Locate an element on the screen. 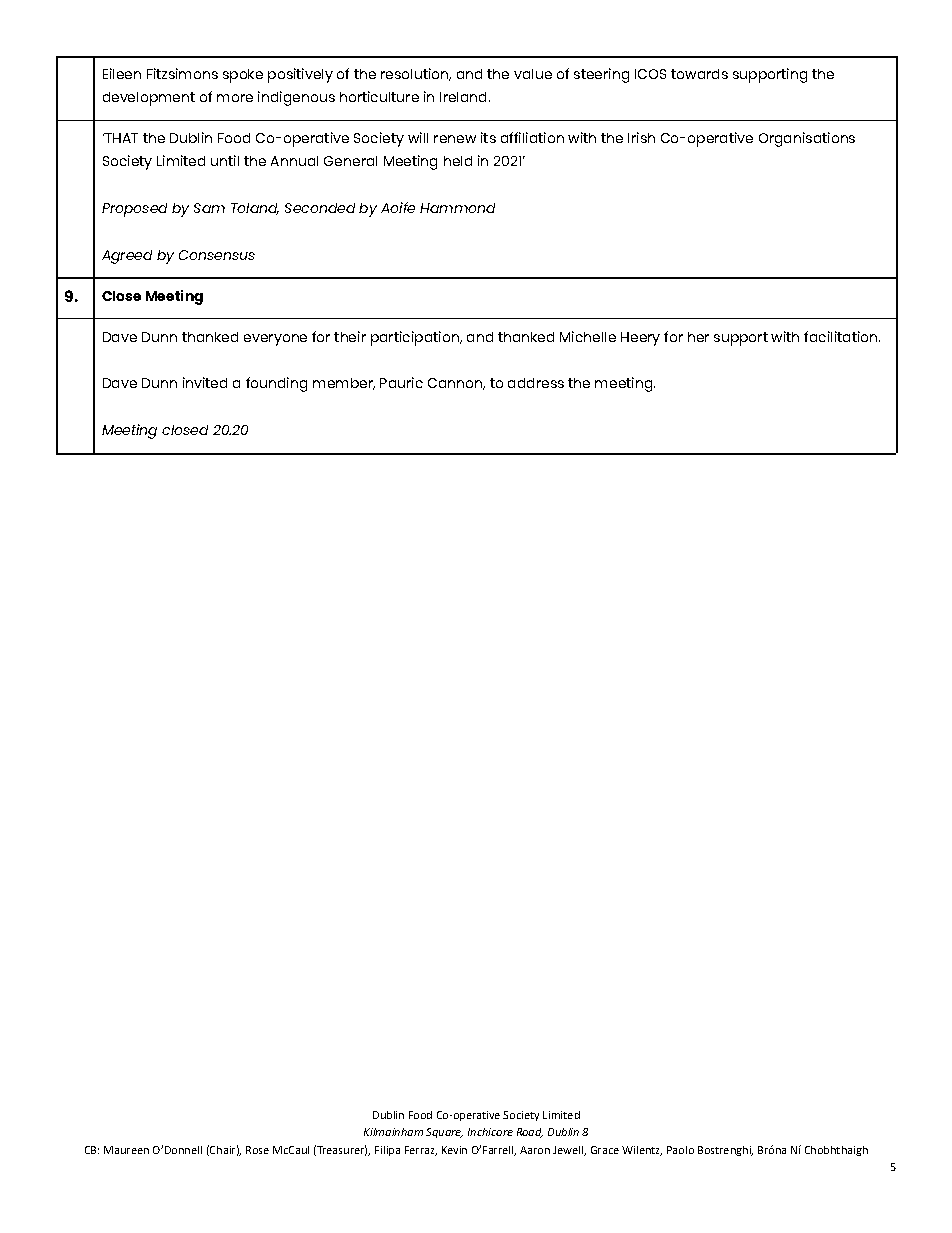 Image resolution: width=952 pixels, height=1233 pixels. her is located at coordinates (698, 337).
